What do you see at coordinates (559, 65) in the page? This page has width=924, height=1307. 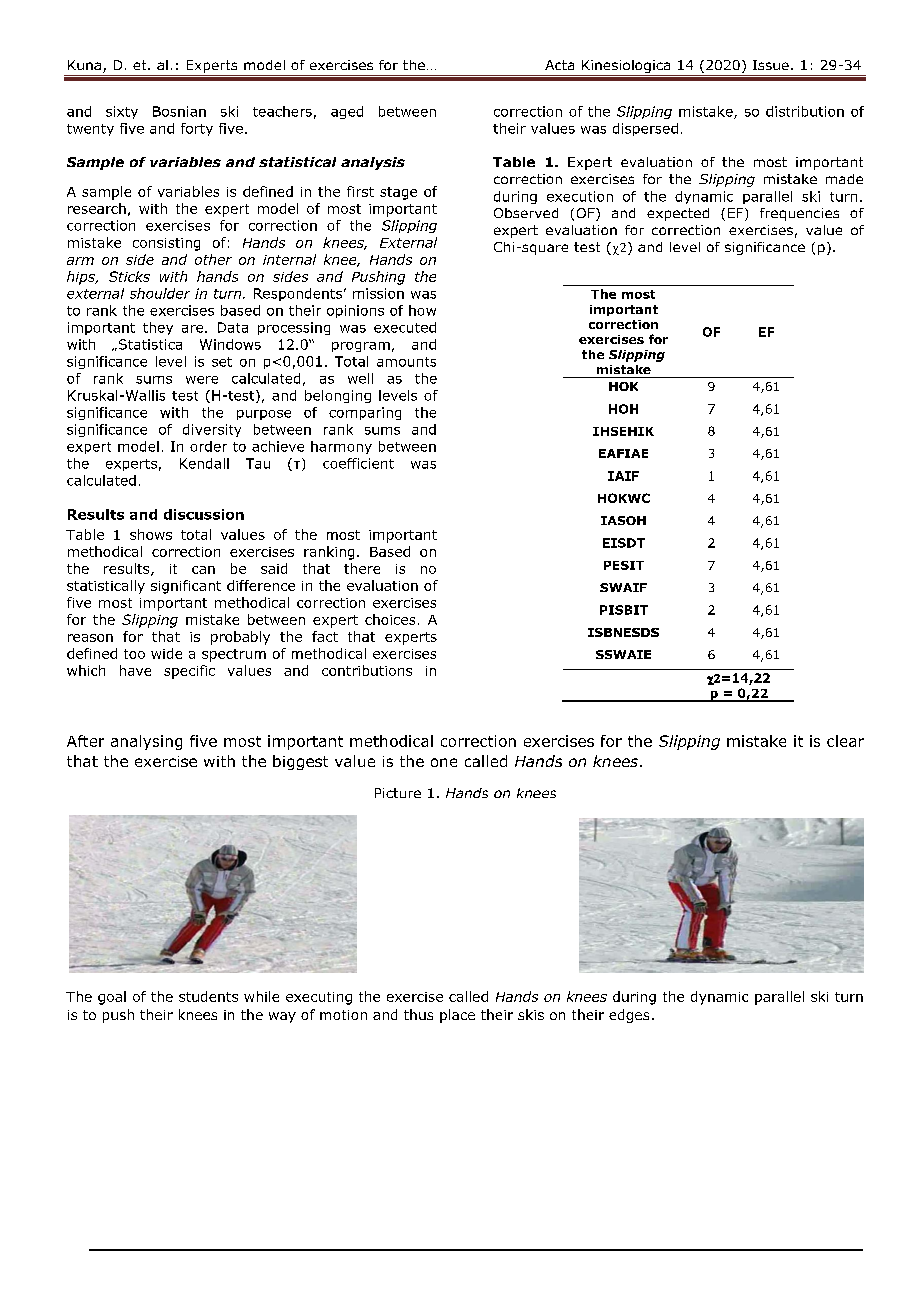 I see `Acta` at bounding box center [559, 65].
